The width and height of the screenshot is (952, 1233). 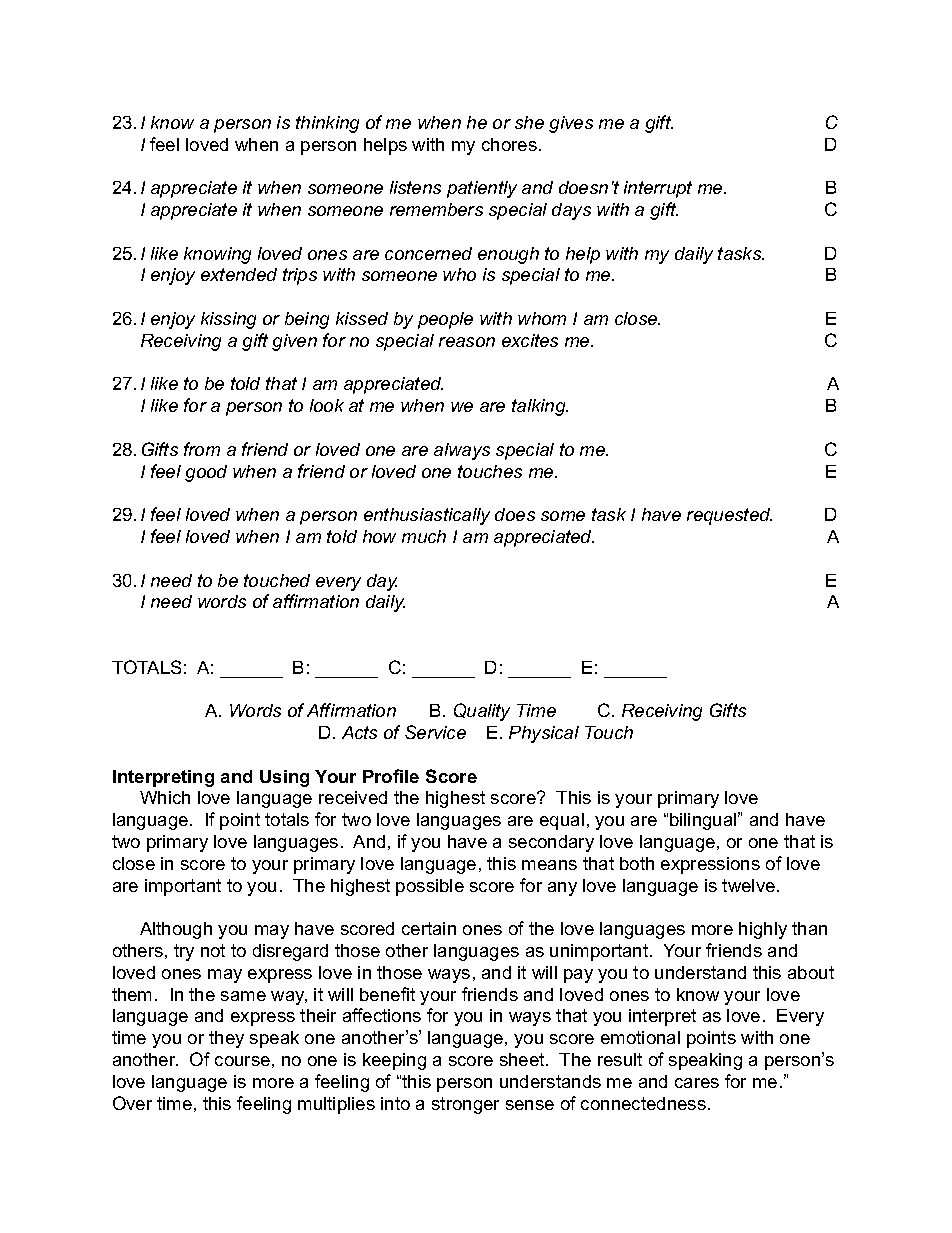 I want to click on cares, so click(x=697, y=1083).
